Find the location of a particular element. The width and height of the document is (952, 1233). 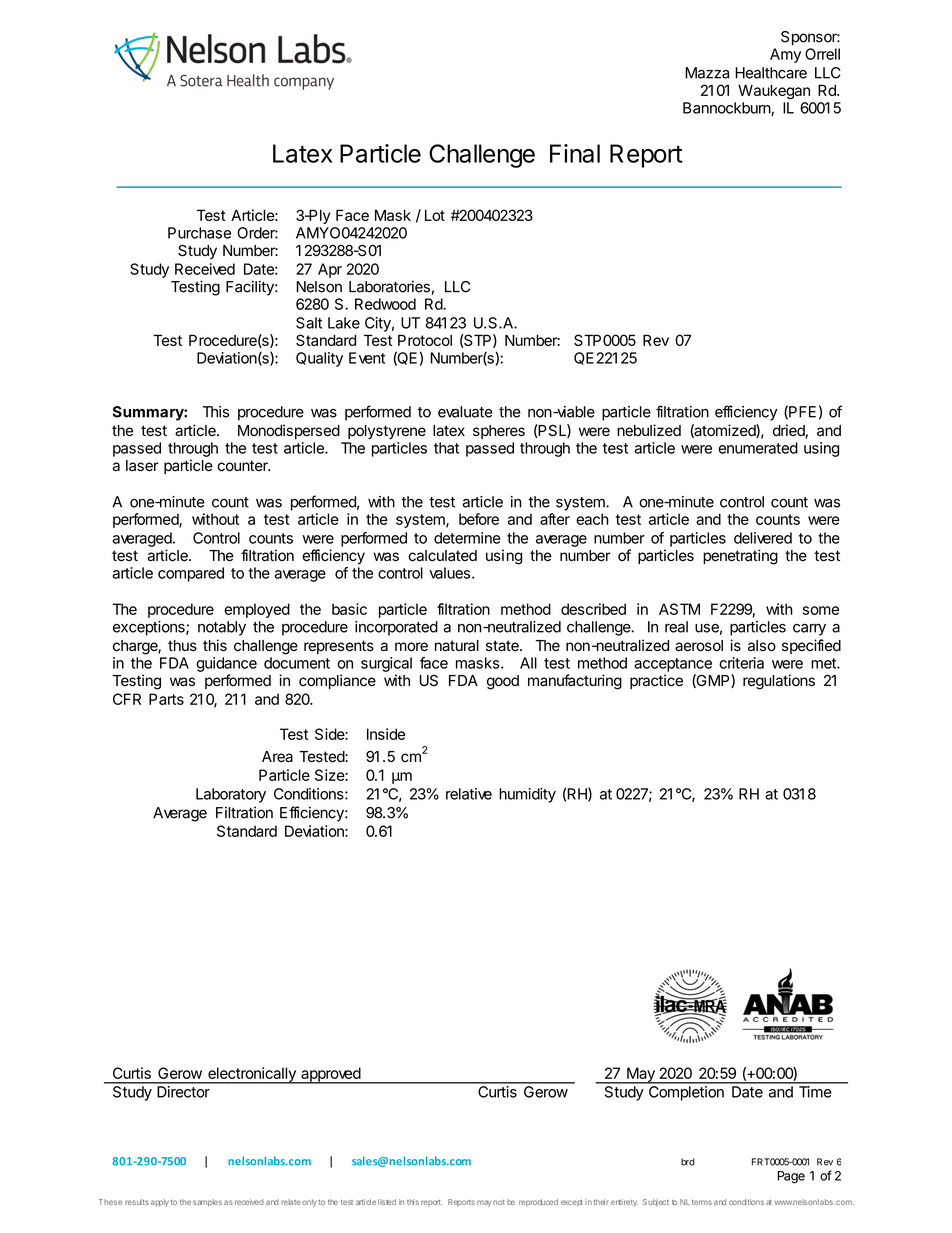

samples is located at coordinates (207, 1203).
